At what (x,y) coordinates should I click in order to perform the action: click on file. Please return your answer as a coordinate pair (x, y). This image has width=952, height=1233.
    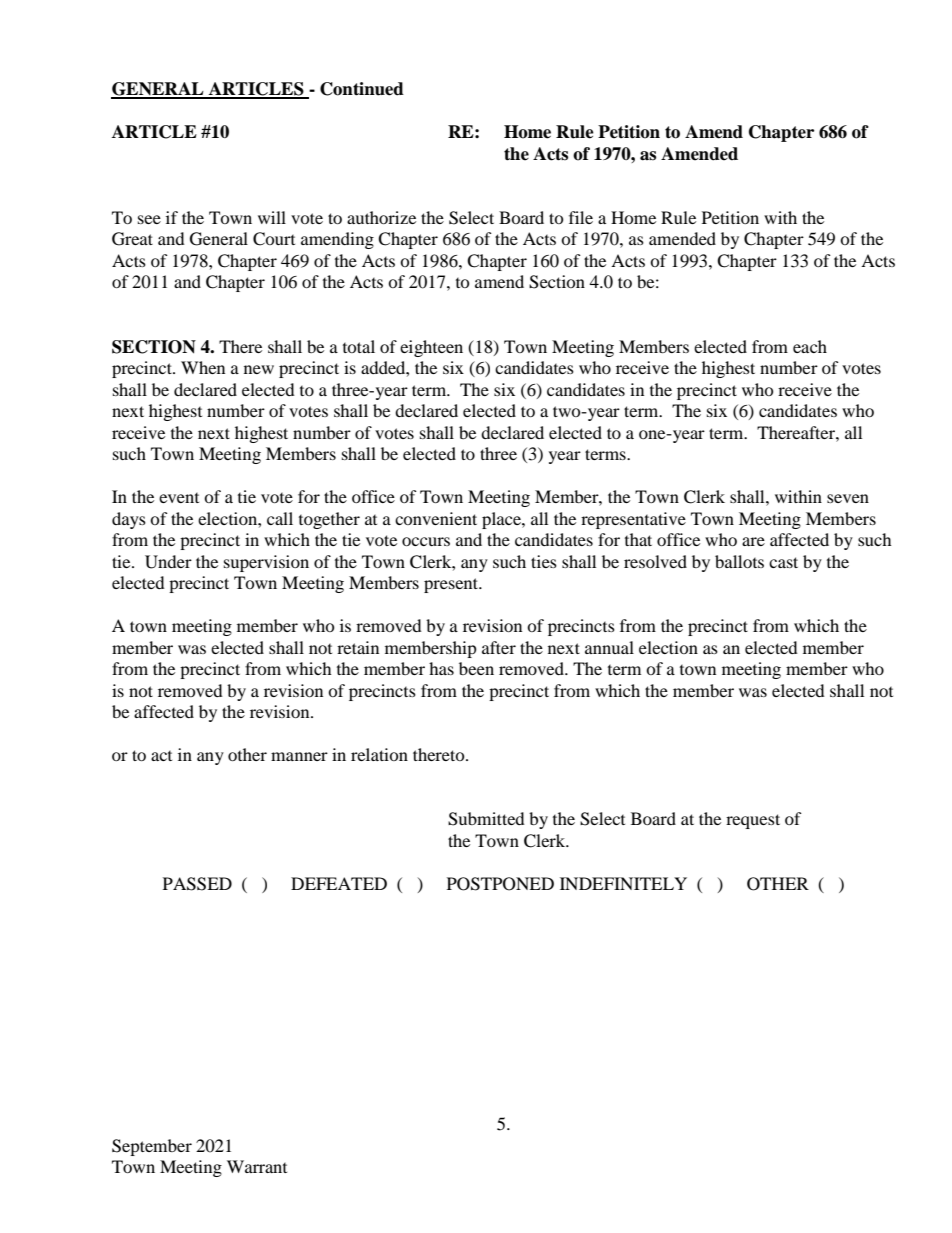
    Looking at the image, I should click on (581, 217).
